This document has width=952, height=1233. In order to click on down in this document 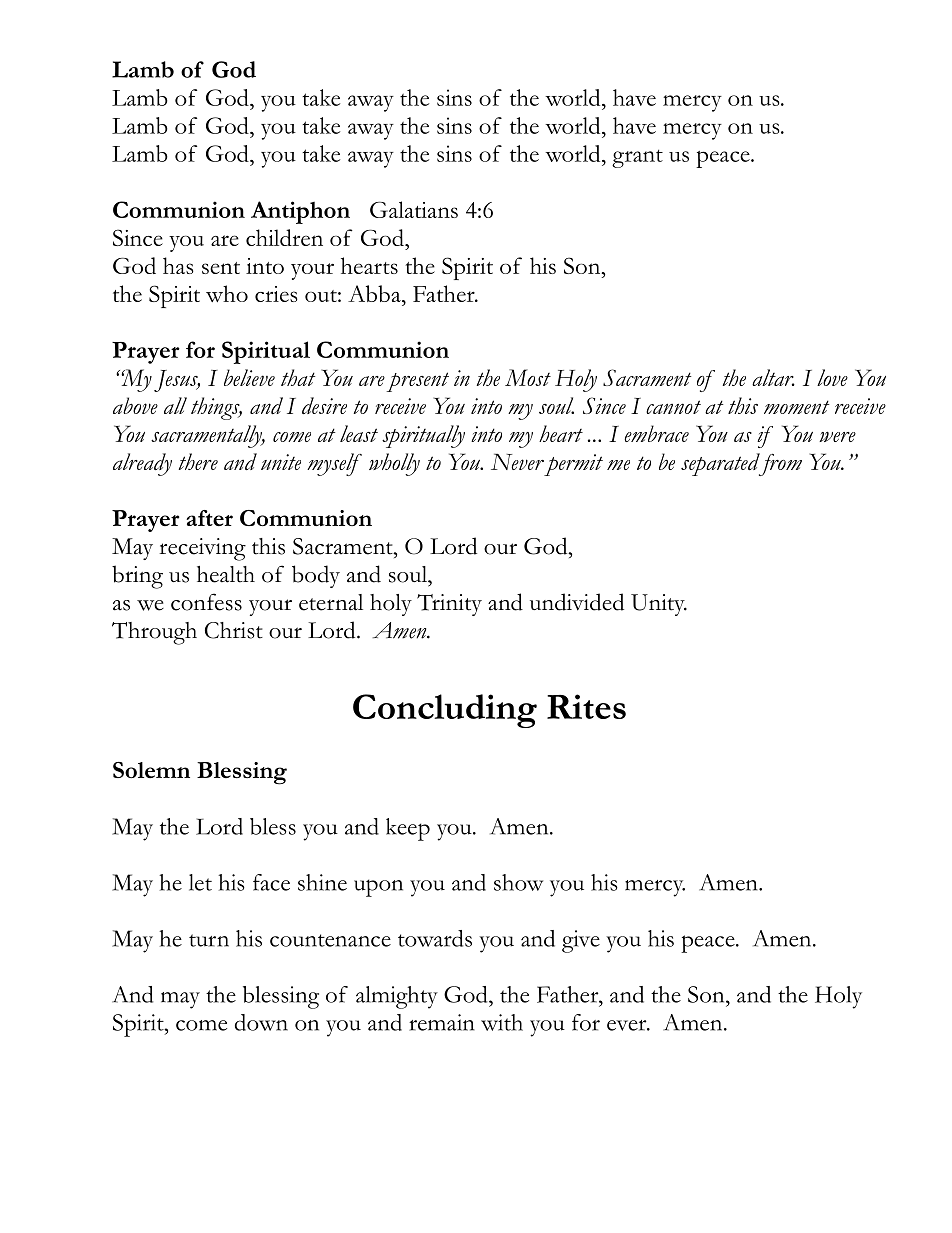, I will do `click(261, 1022)`.
